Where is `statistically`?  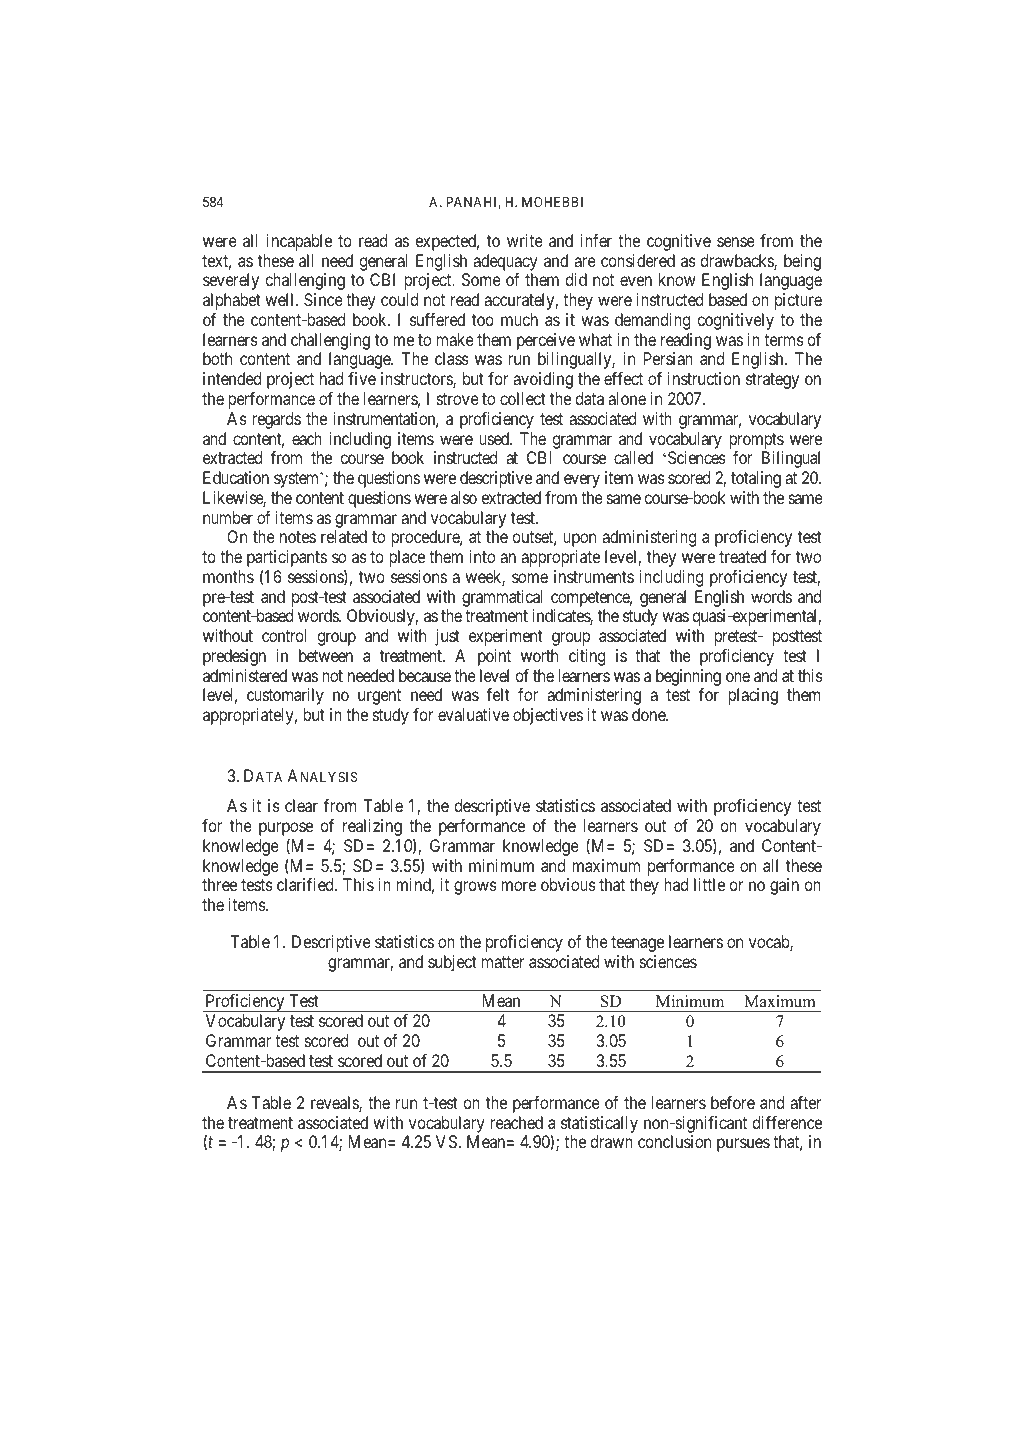 statistically is located at coordinates (599, 1124).
